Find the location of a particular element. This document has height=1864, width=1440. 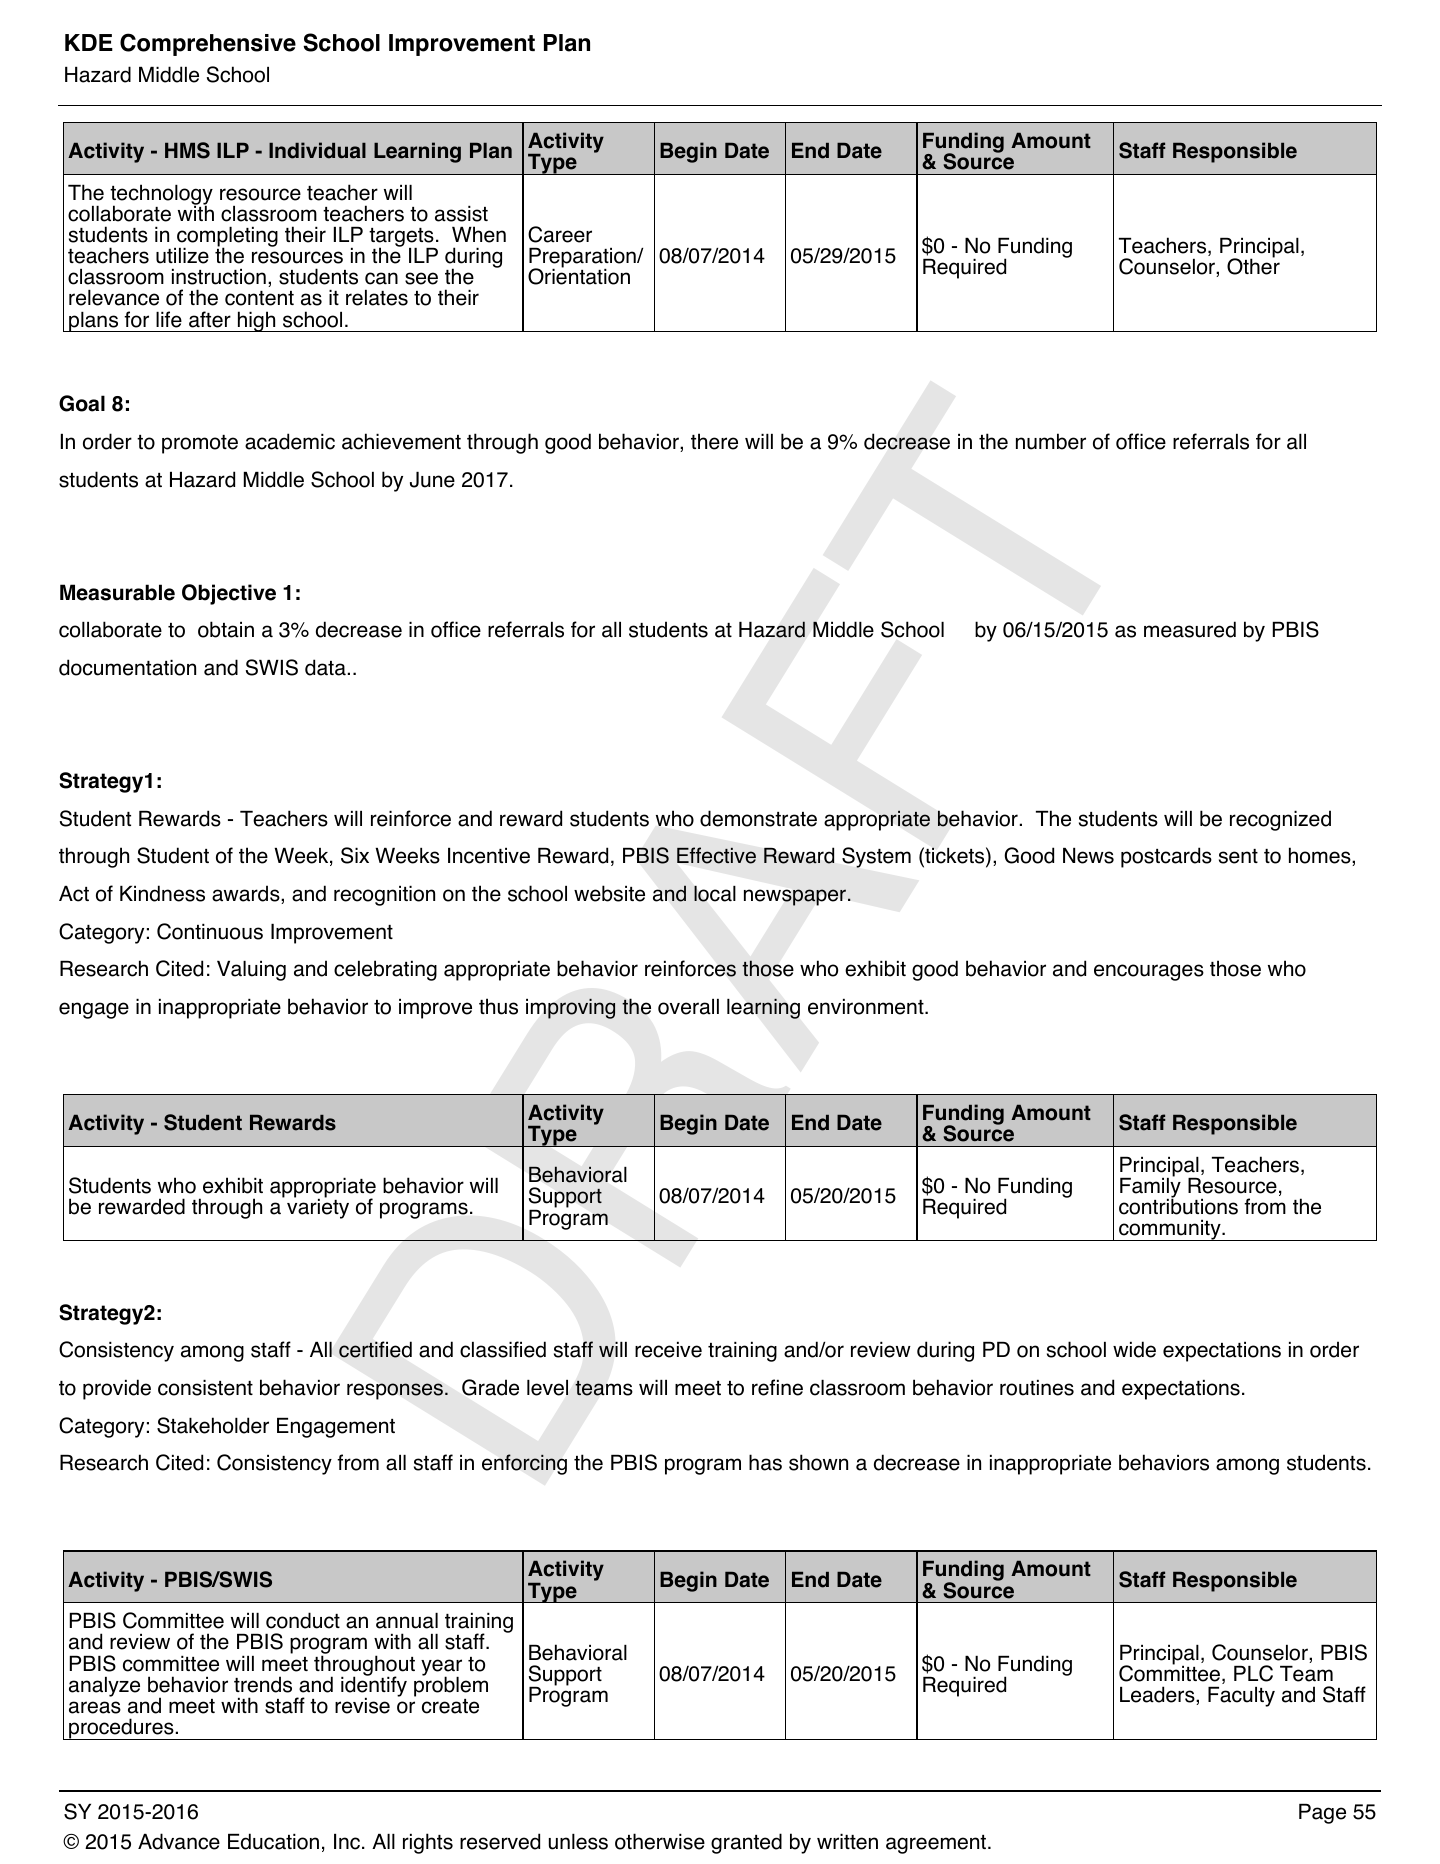

wide is located at coordinates (1134, 1349).
